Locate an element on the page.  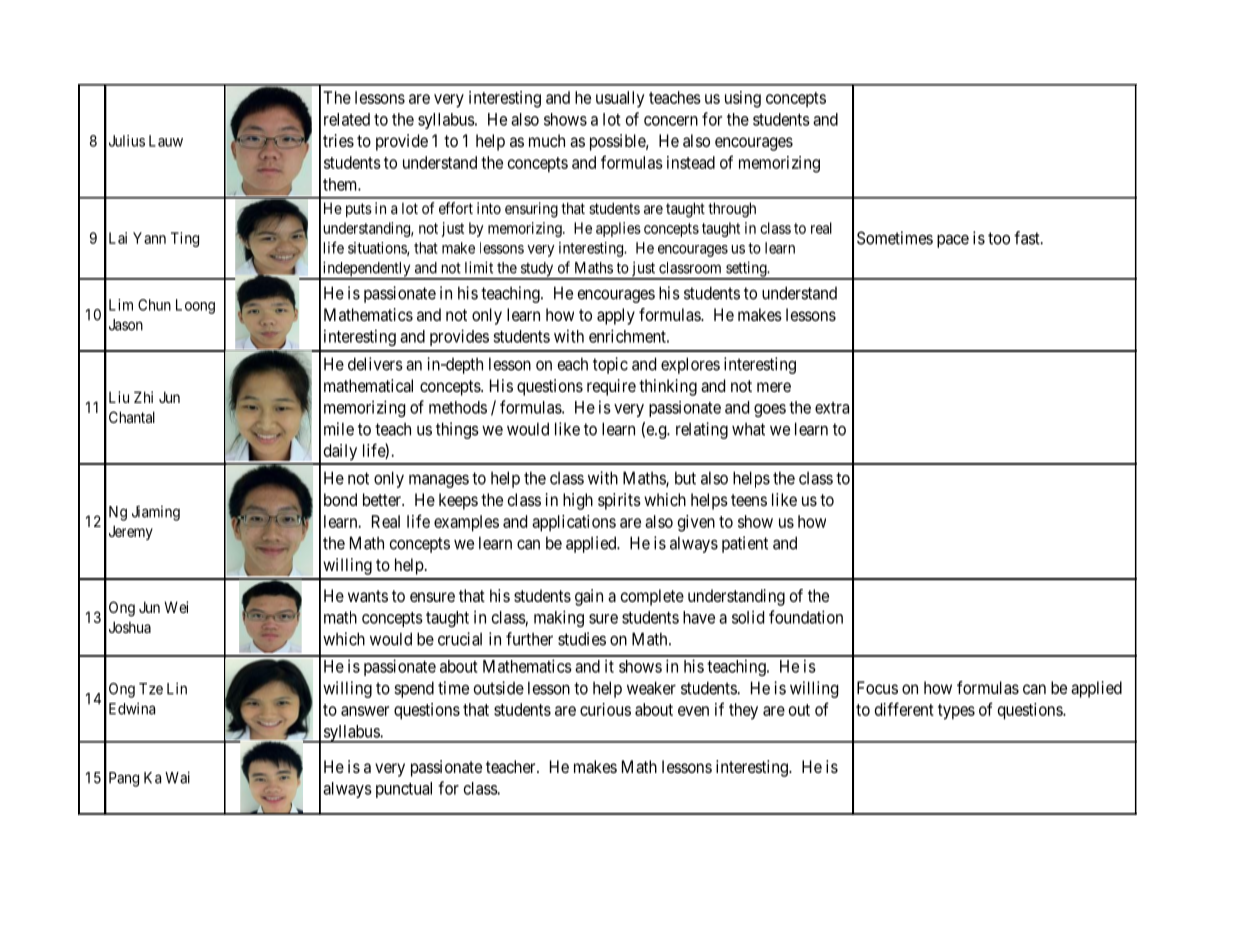
Wai is located at coordinates (177, 777).
